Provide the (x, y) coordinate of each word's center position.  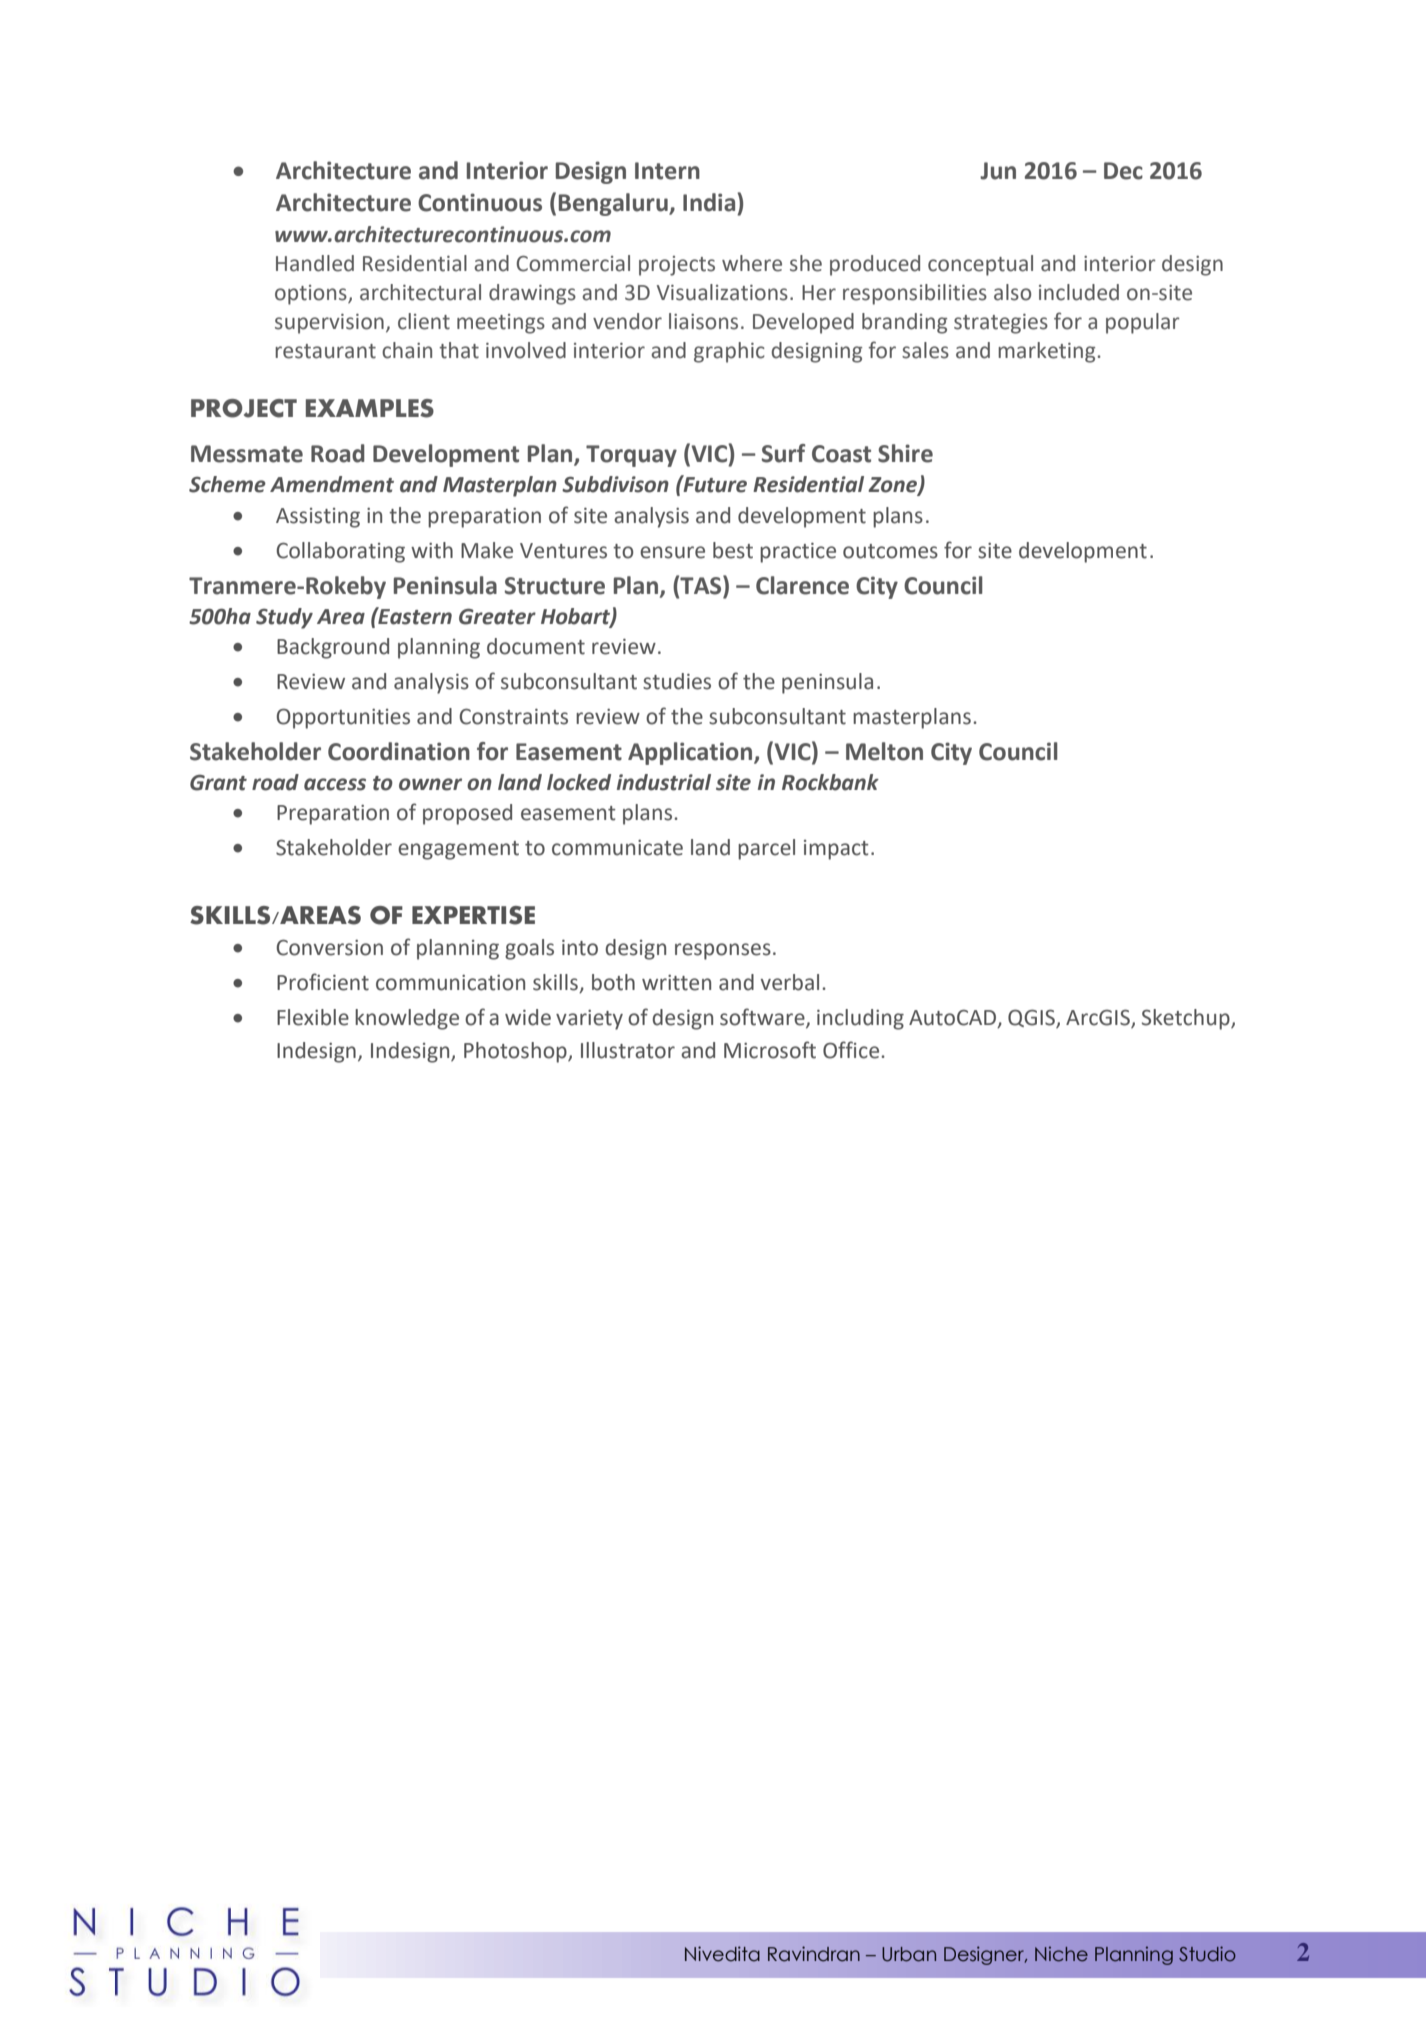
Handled (315, 263)
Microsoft (770, 1050)
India (710, 202)
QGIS (1032, 1019)
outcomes (890, 551)
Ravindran (814, 1954)
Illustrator (628, 1050)
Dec (1123, 171)
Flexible (313, 1017)
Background (333, 648)
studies (677, 681)
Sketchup (1187, 1019)
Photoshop (516, 1052)
